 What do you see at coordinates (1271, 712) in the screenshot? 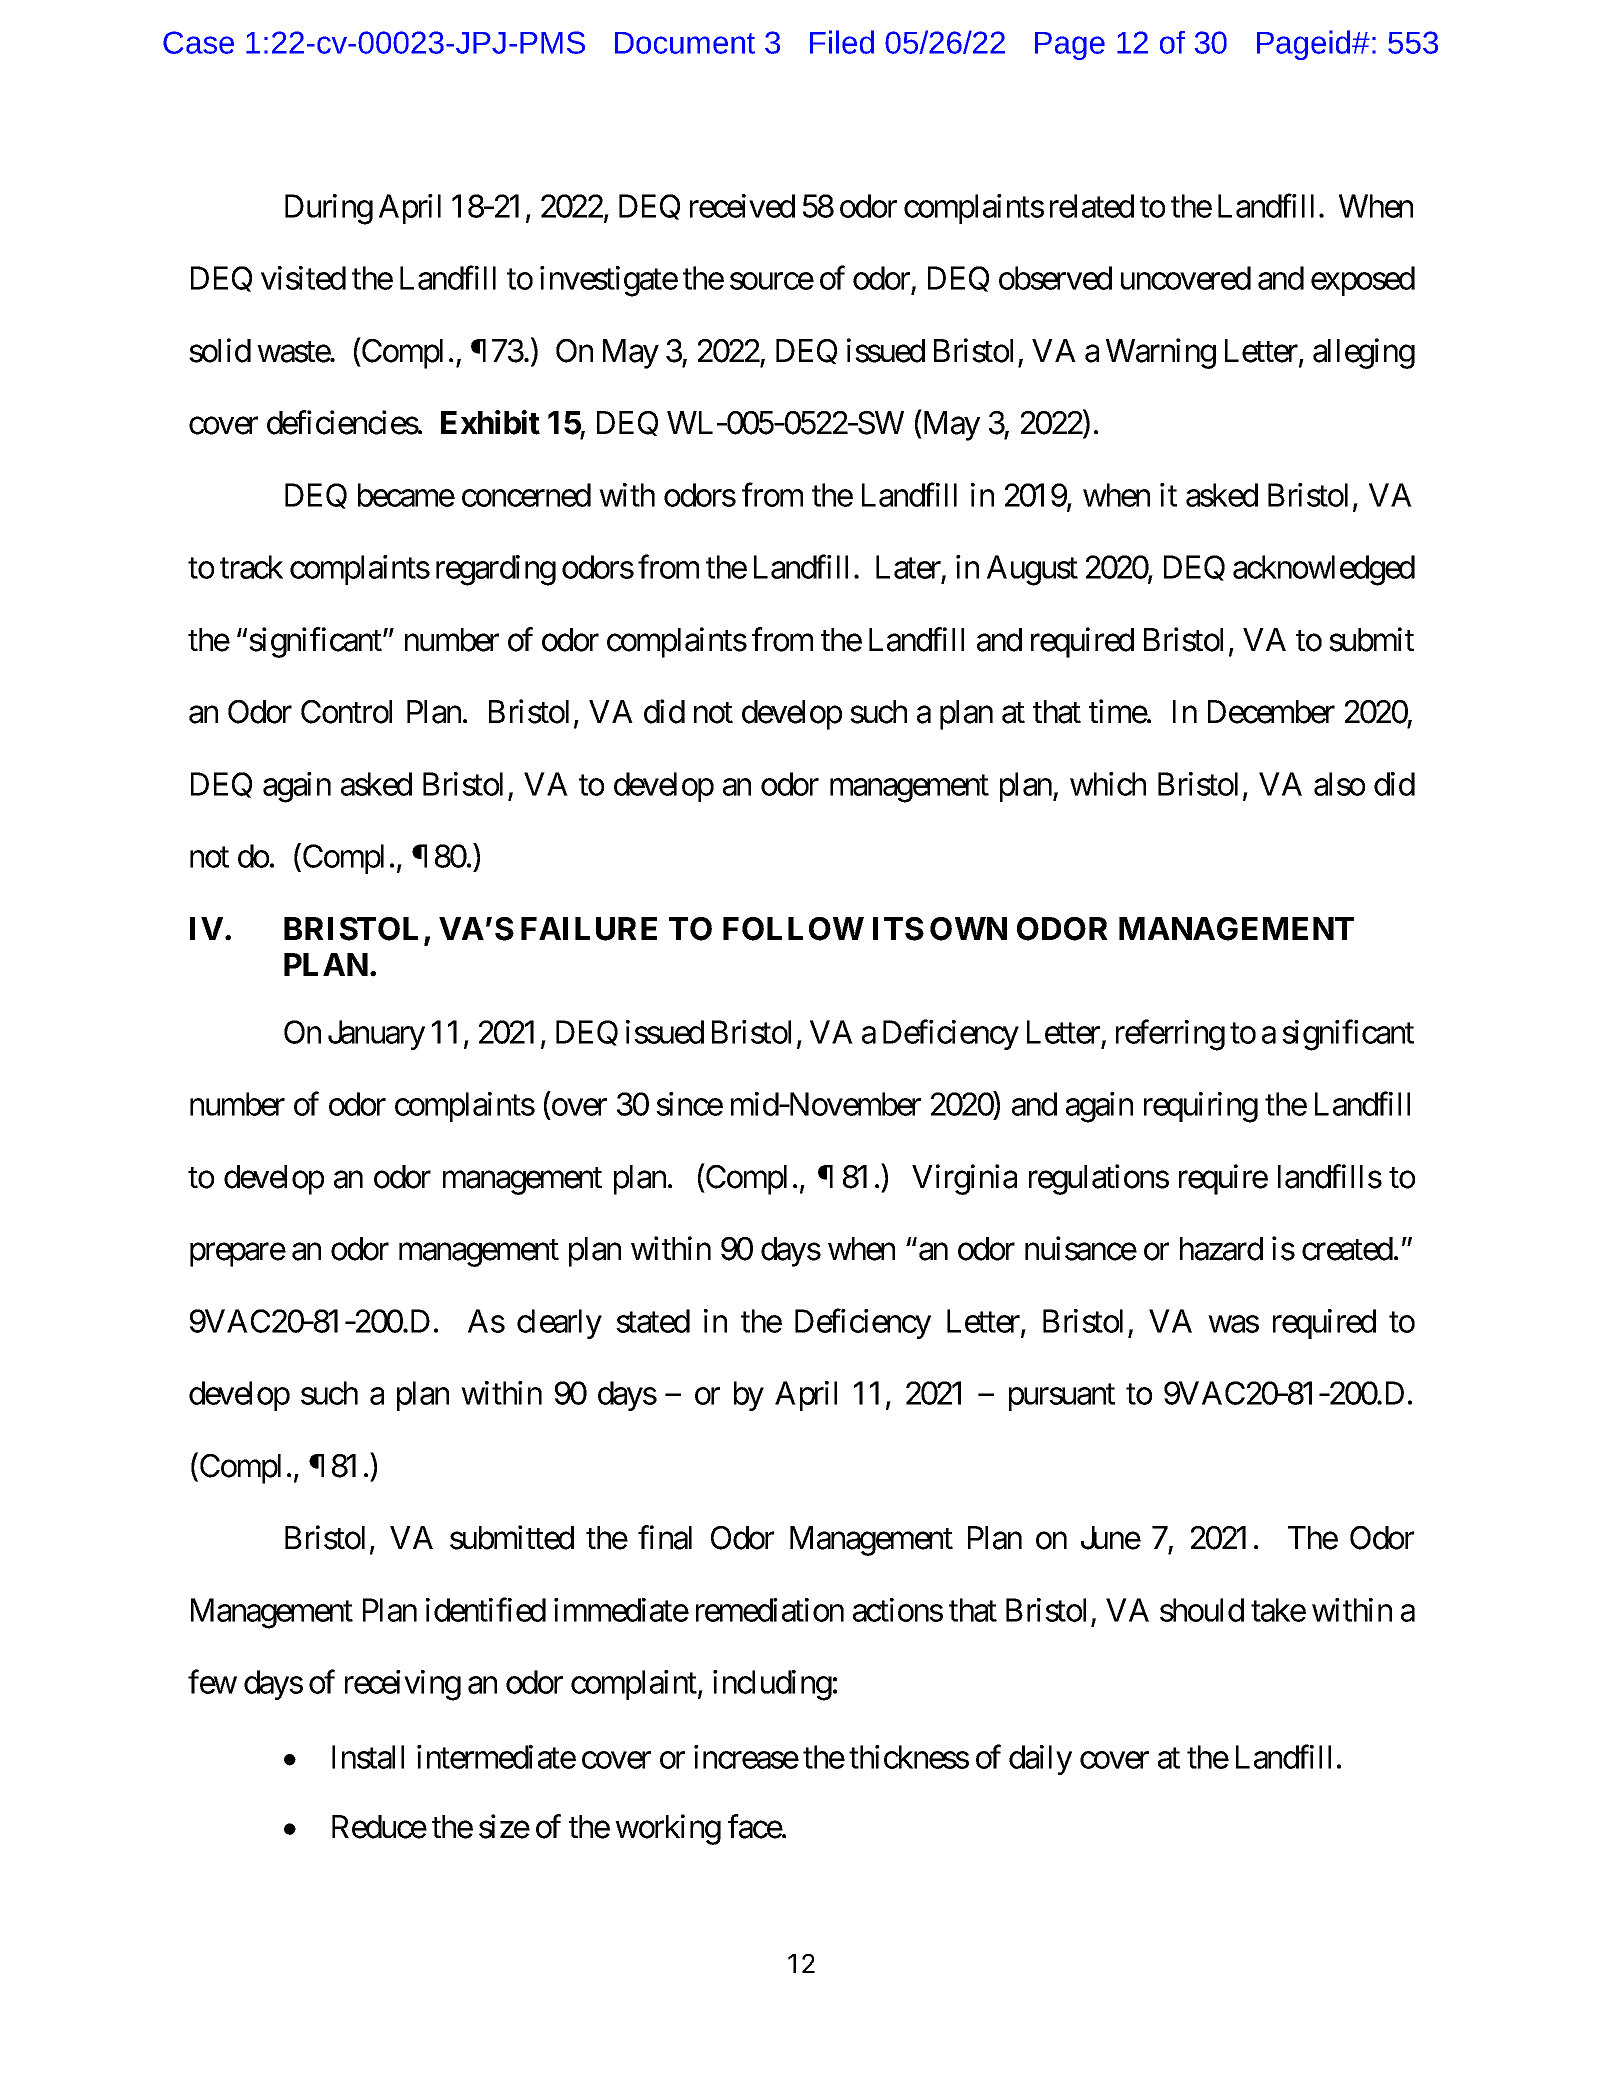
I see `December` at bounding box center [1271, 712].
